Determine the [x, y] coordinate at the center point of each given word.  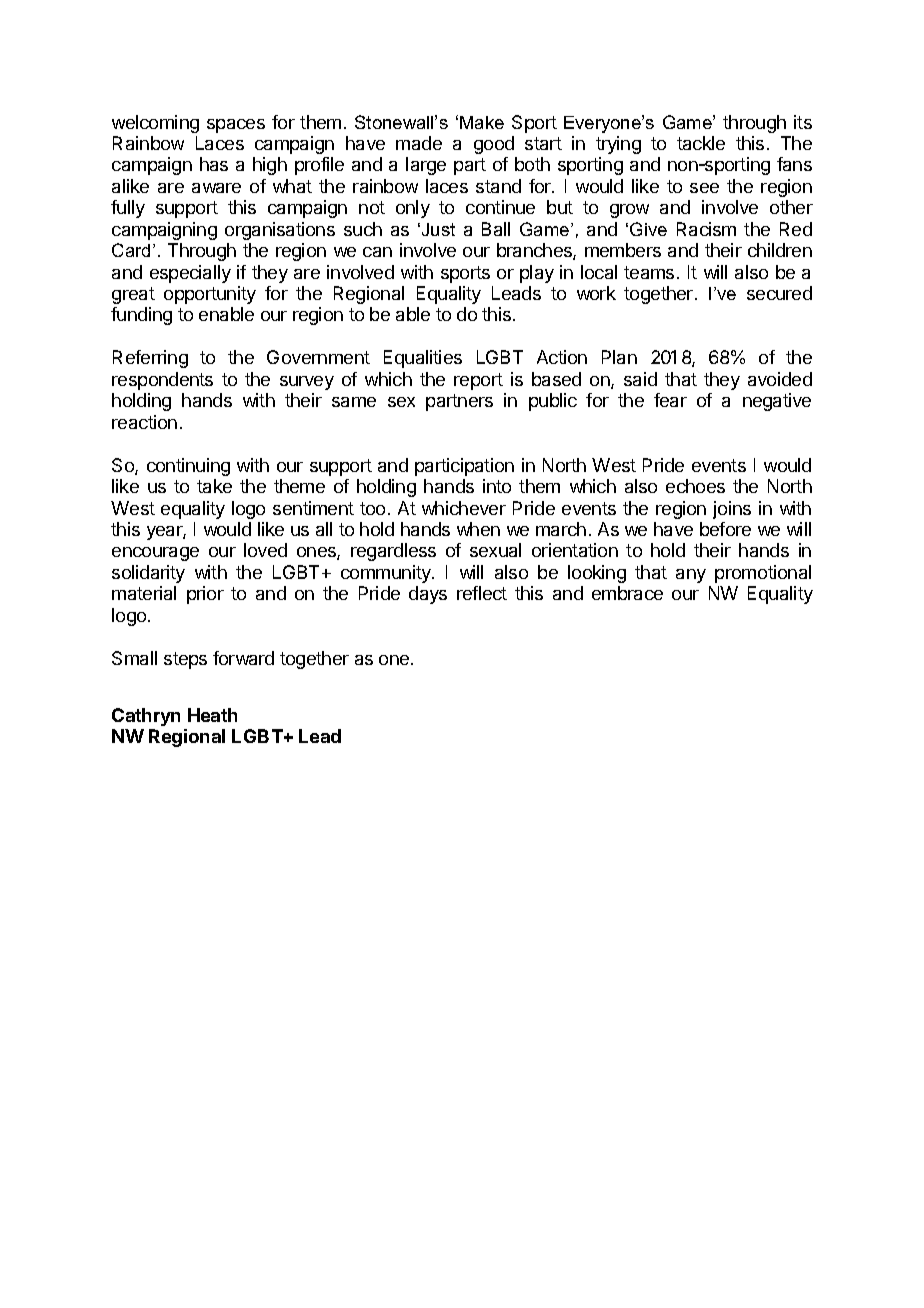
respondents [162, 381]
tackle [701, 143]
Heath [212, 715]
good [494, 145]
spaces [236, 126]
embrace [627, 593]
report [478, 381]
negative [777, 402]
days [428, 595]
